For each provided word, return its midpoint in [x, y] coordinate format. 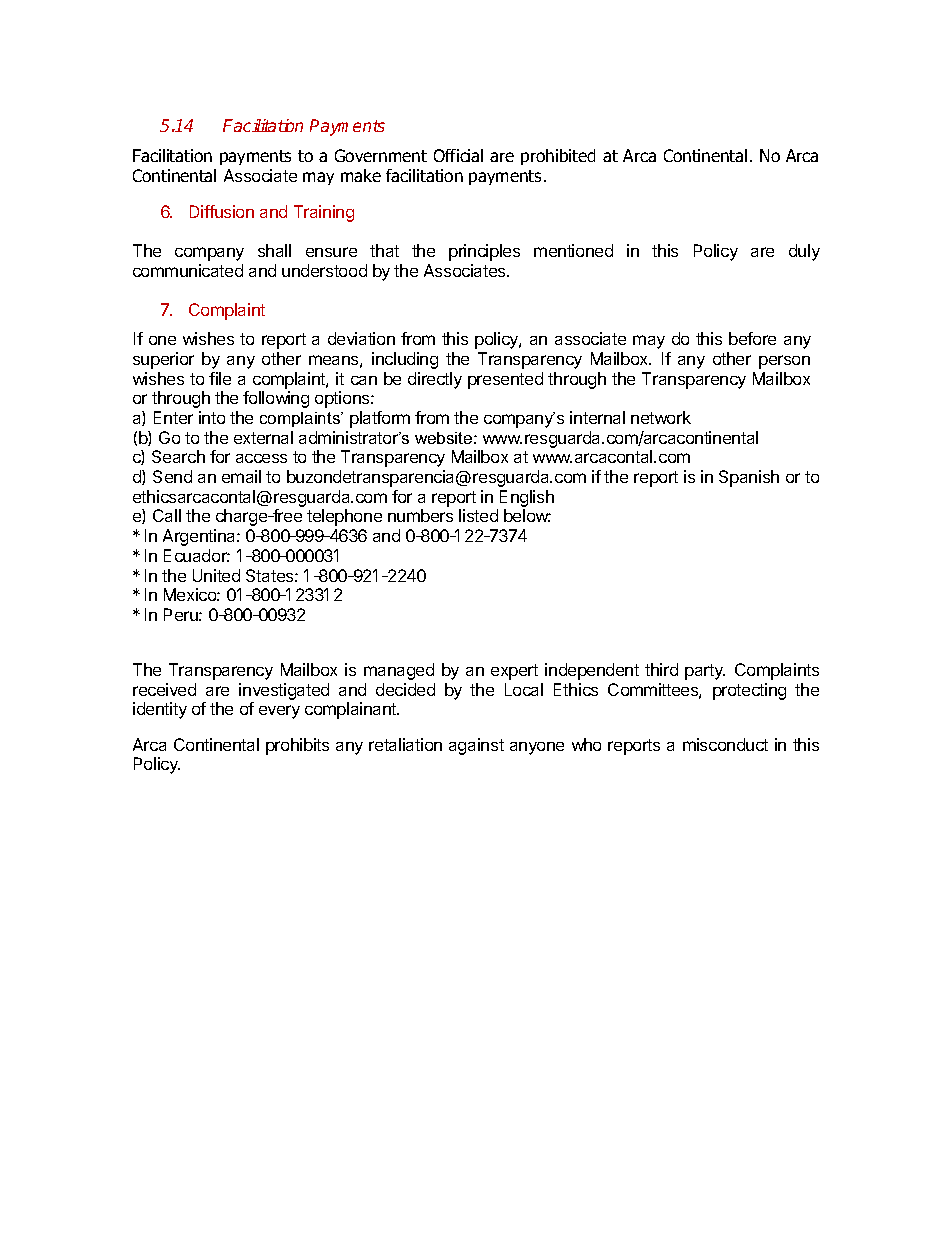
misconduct [725, 744]
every [279, 712]
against [476, 746]
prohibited [558, 157]
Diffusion [222, 211]
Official [458, 155]
